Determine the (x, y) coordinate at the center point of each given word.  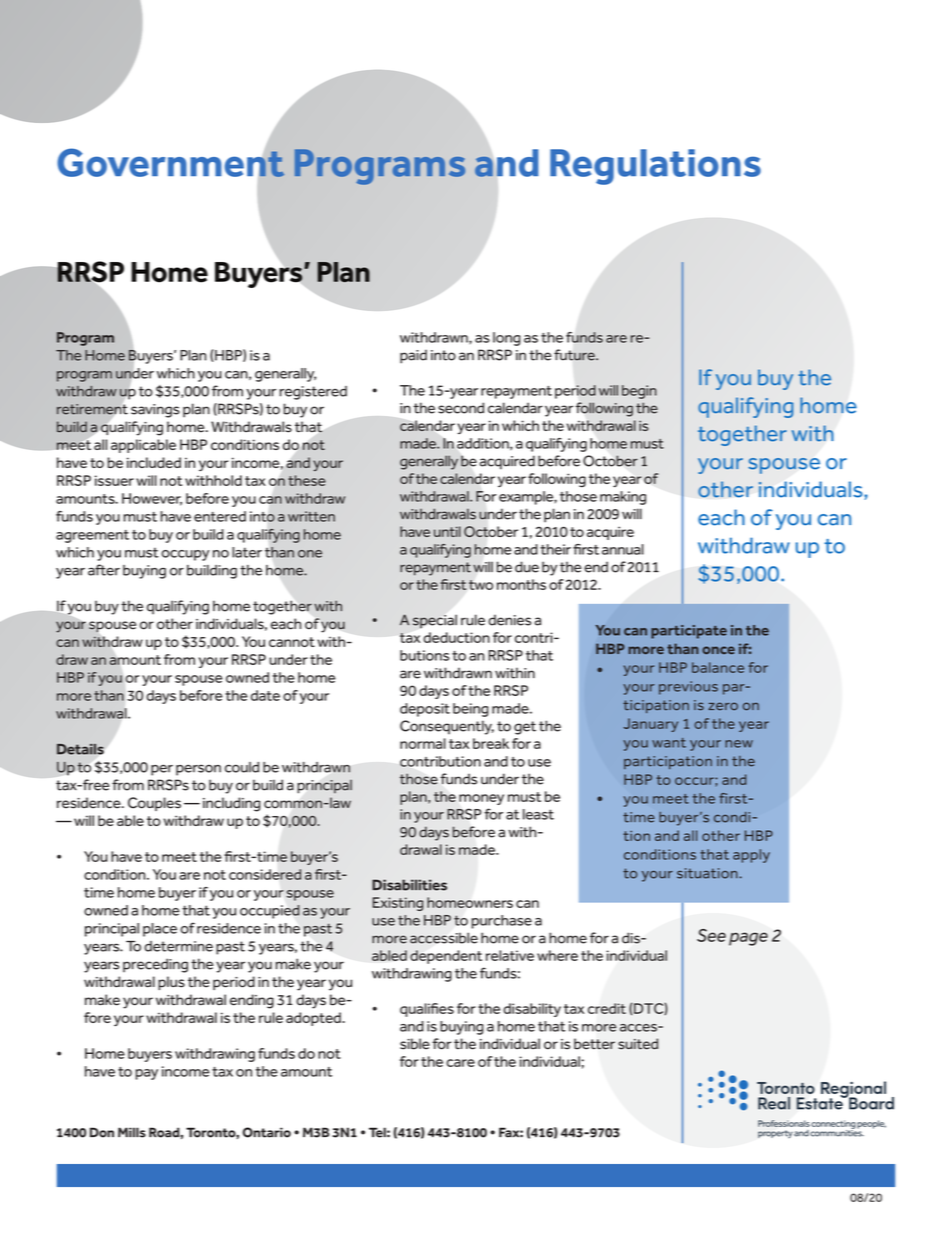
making (623, 498)
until (447, 531)
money (481, 799)
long (507, 339)
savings (155, 411)
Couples (154, 804)
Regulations (655, 167)
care (460, 1063)
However (152, 499)
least (538, 814)
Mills (132, 1132)
